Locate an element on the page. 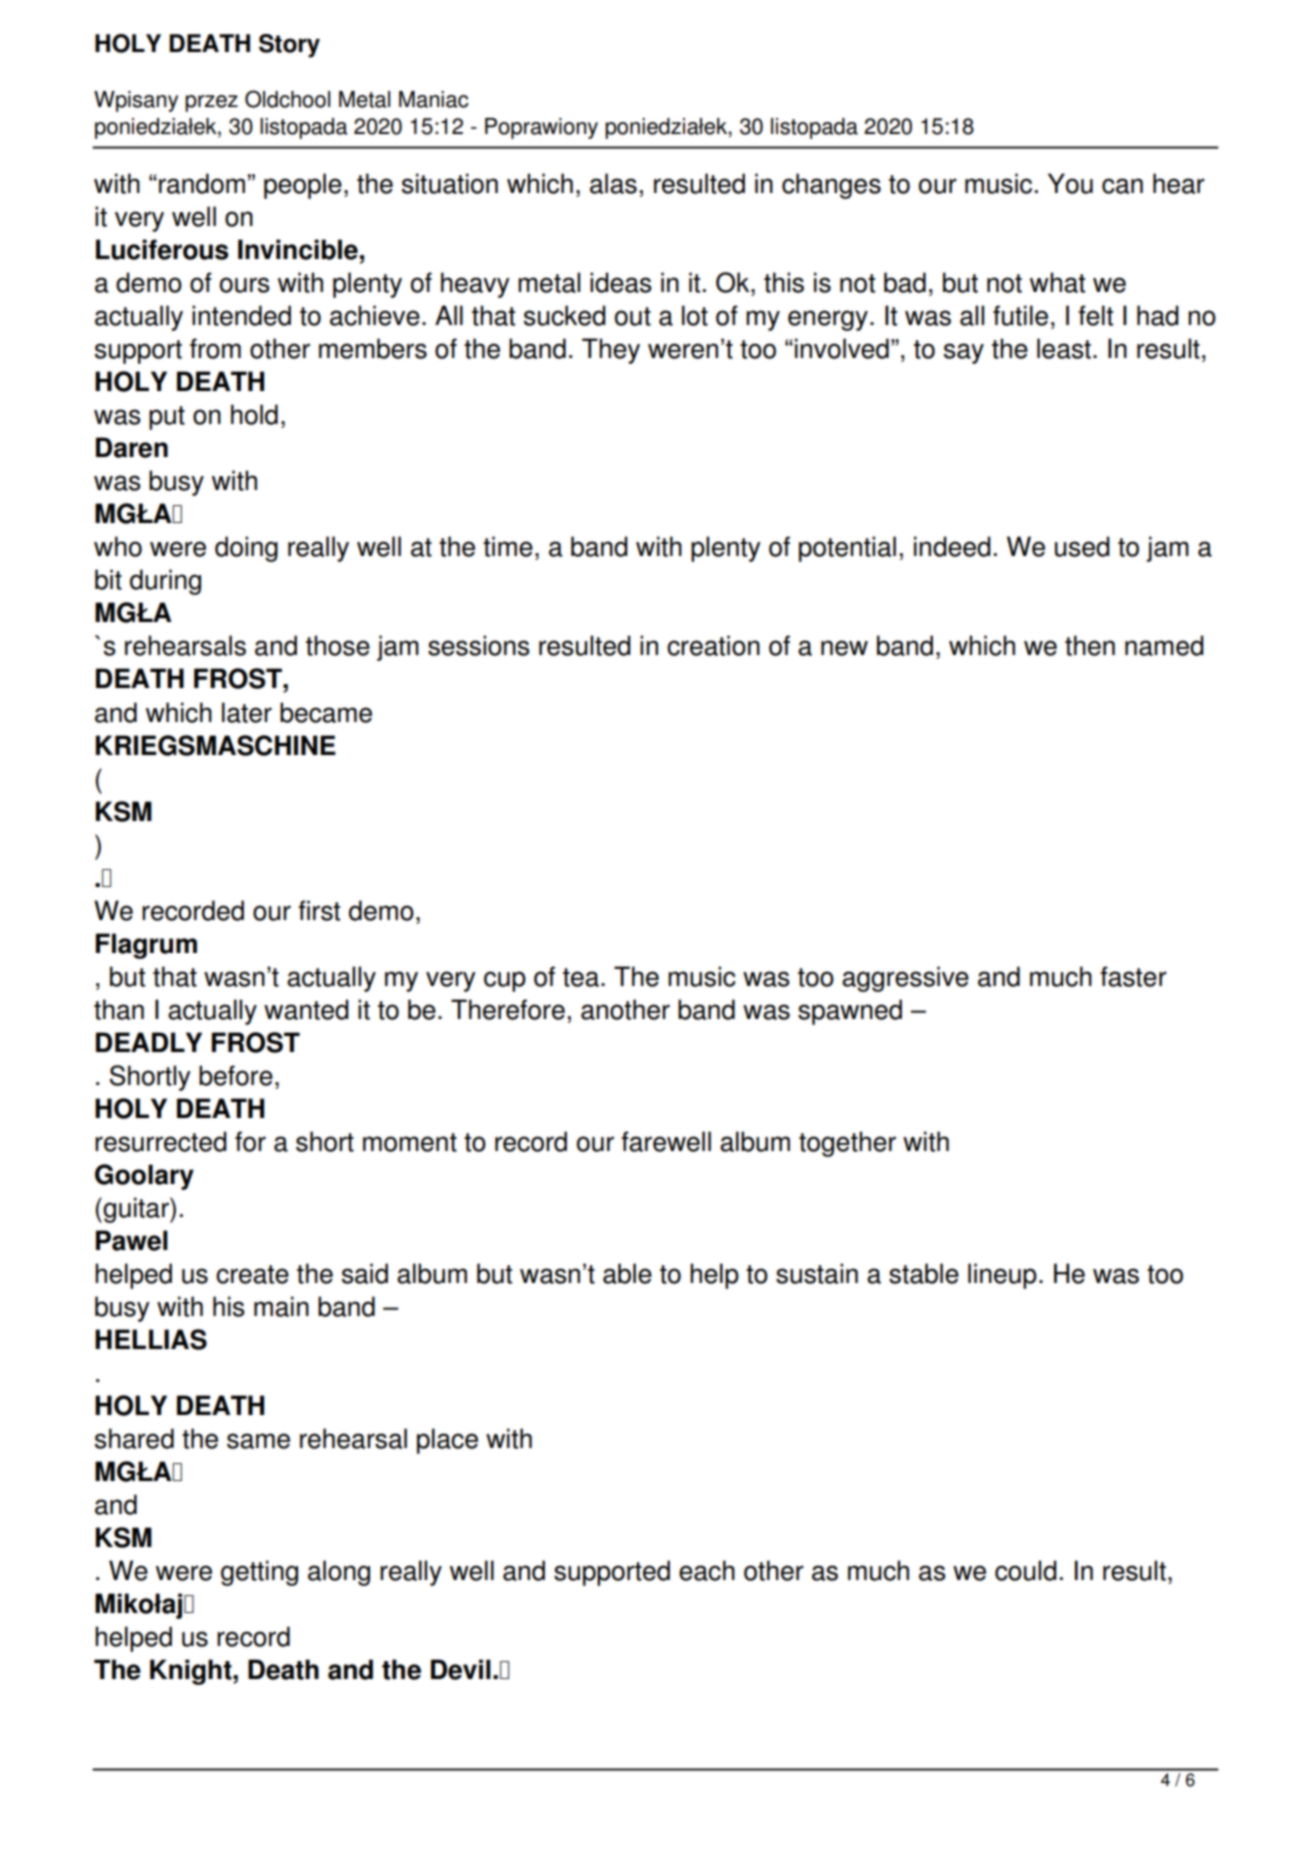 The width and height of the page is (1311, 1854). first is located at coordinates (319, 910).
